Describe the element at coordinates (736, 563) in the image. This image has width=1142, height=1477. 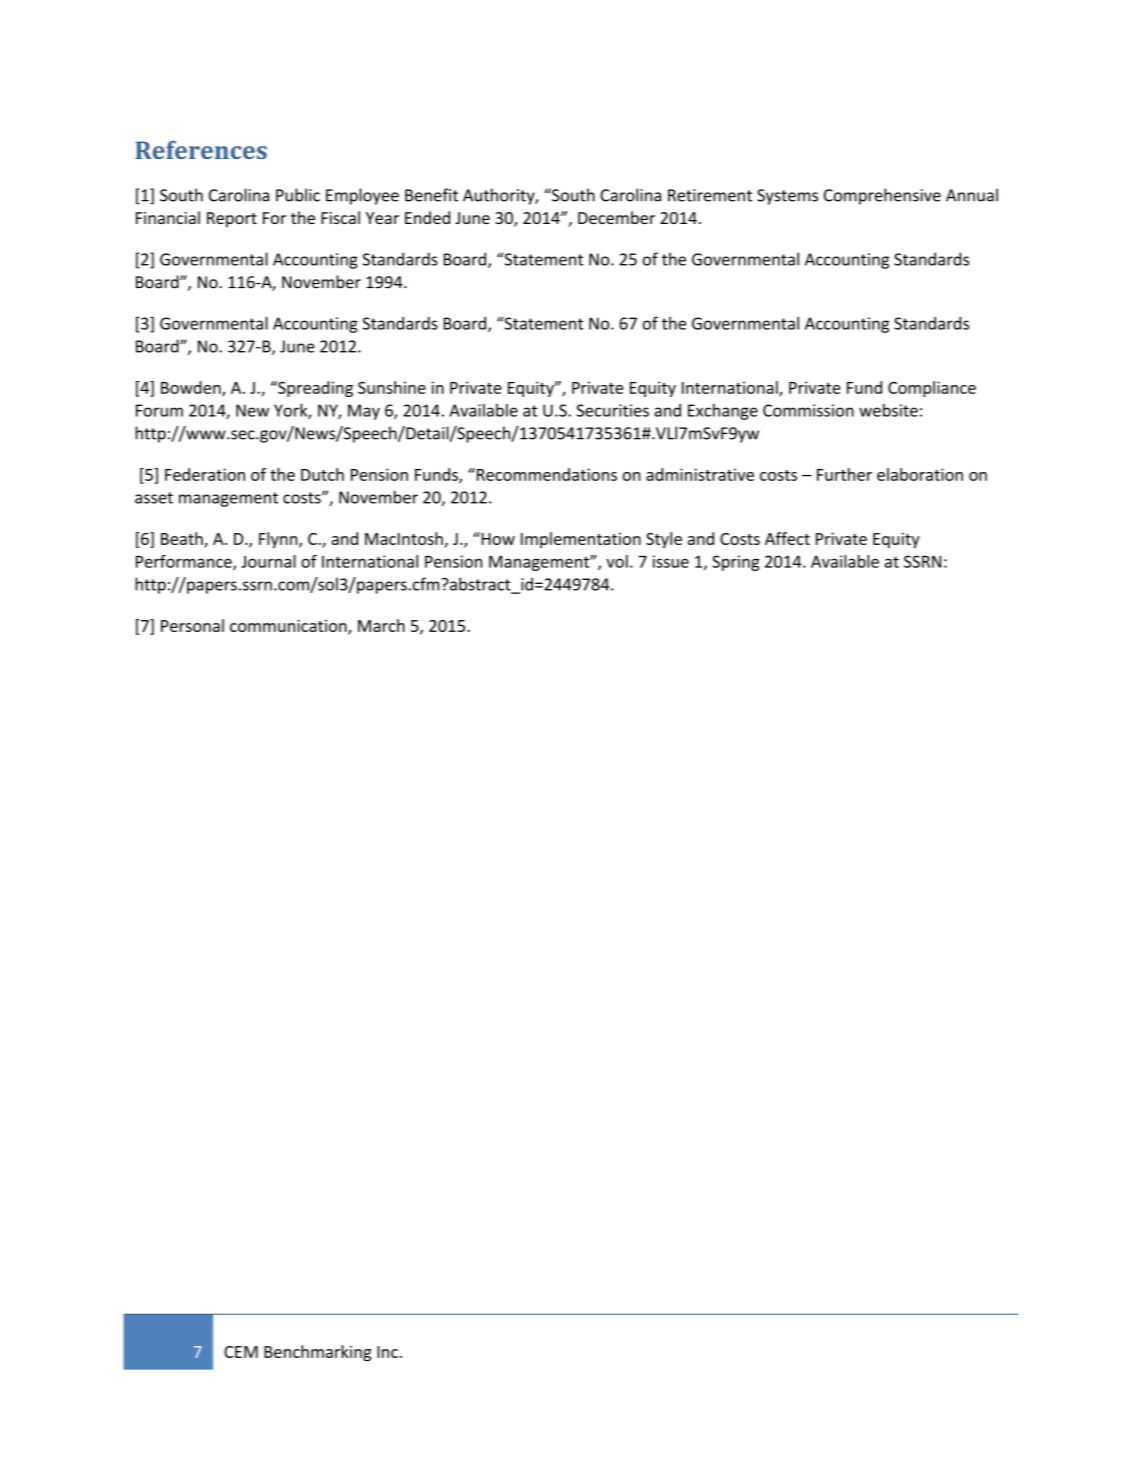
I see `Spring` at that location.
